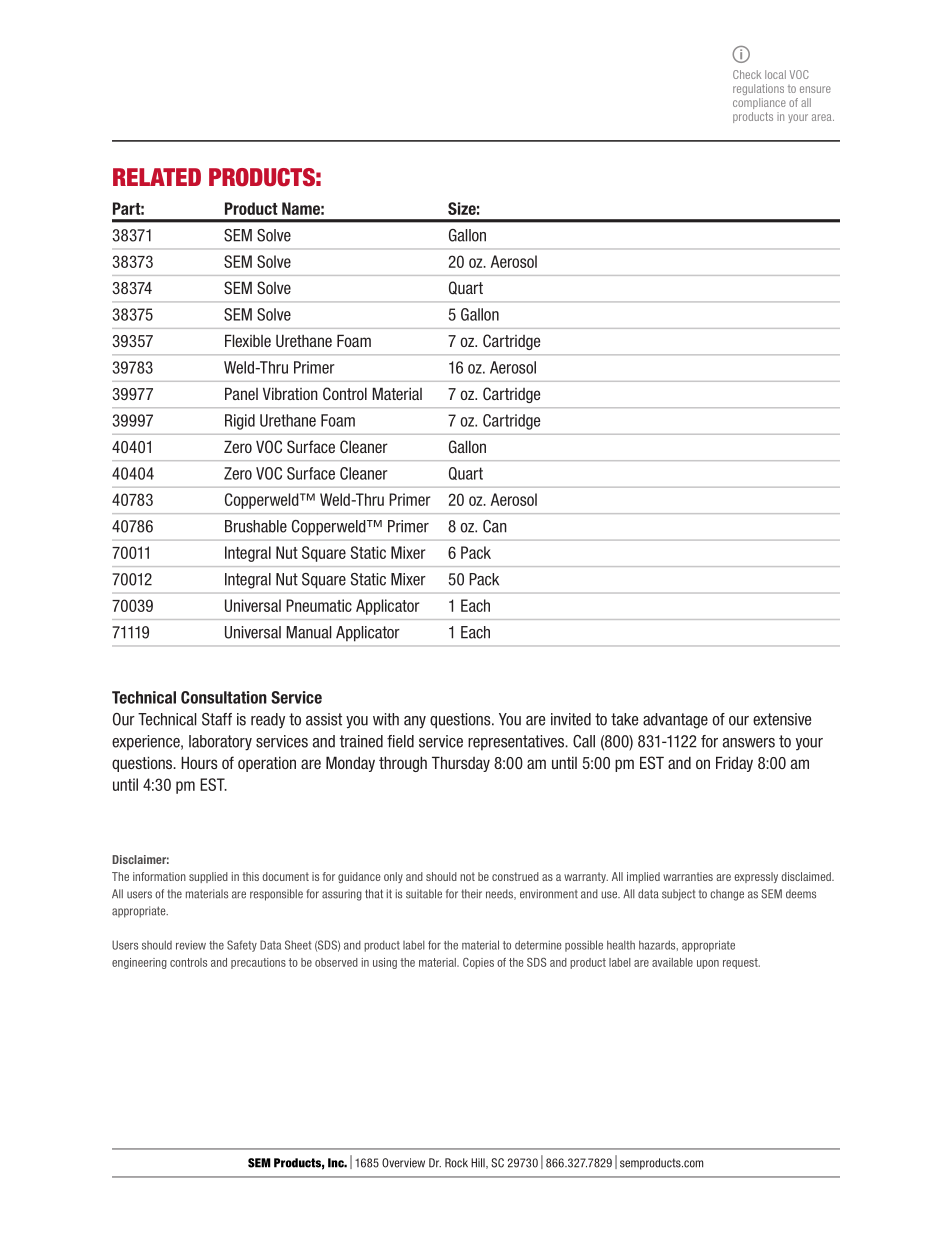 This page has height=1233, width=952. What do you see at coordinates (403, 1163) in the page?
I see `Overview` at bounding box center [403, 1163].
